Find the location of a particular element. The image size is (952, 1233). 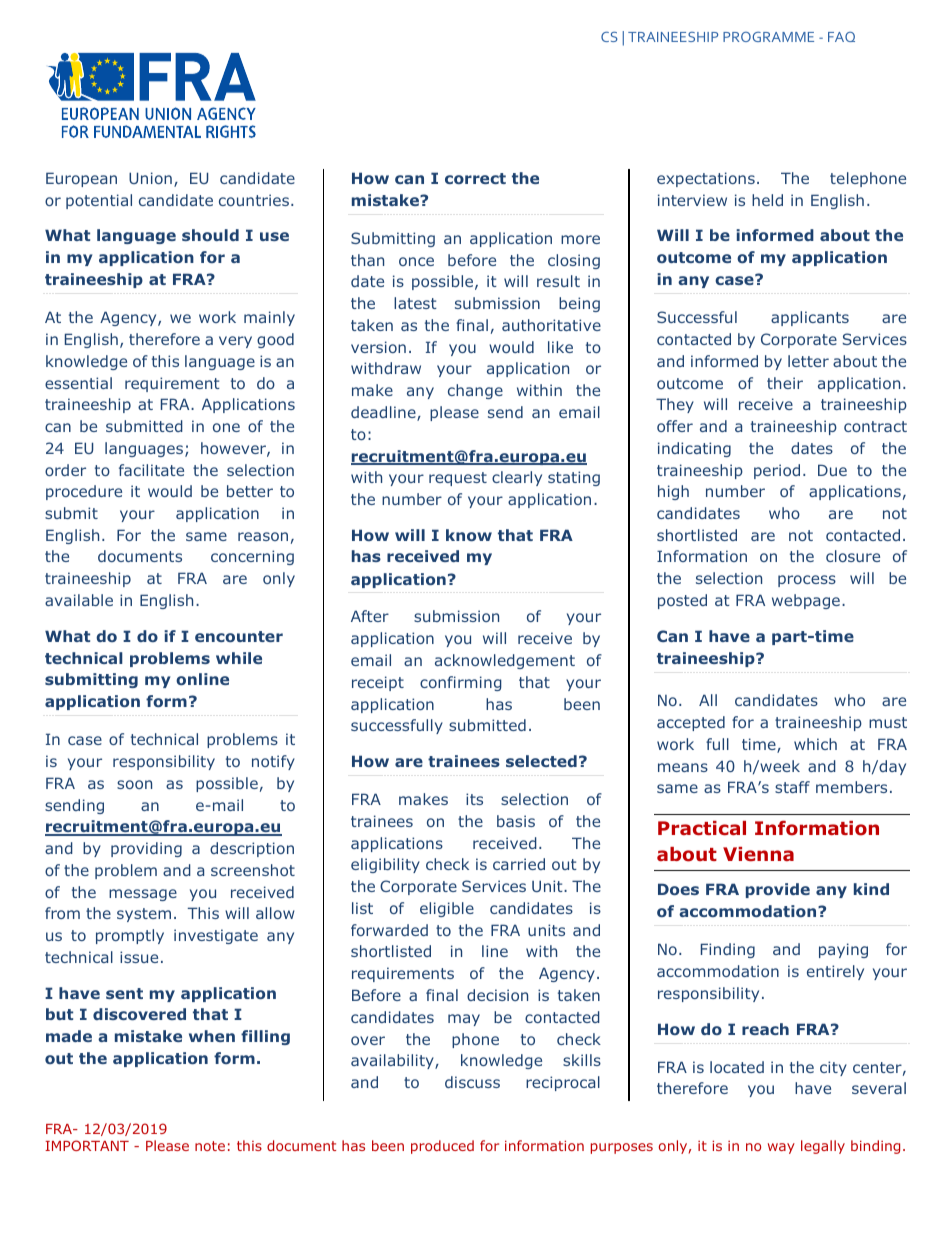

discuss is located at coordinates (472, 1082).
